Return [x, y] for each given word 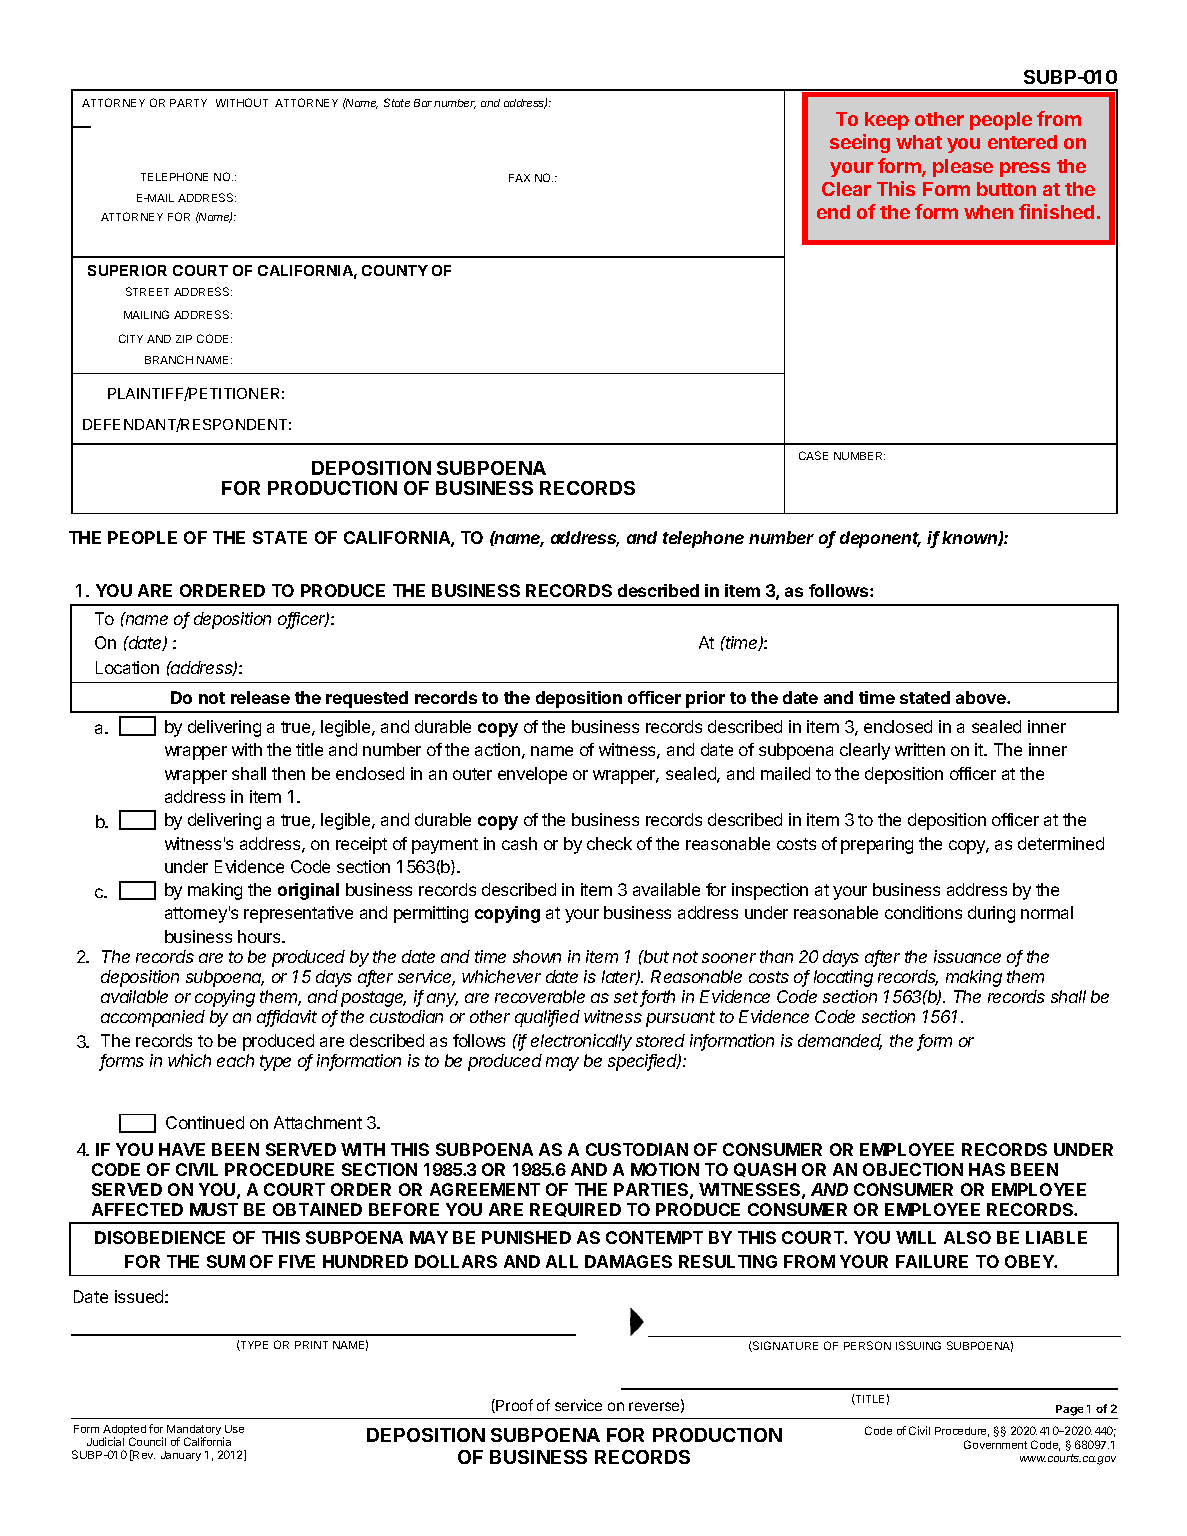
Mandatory [194, 1432]
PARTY [188, 103]
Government [995, 1444]
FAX [519, 178]
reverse [655, 1407]
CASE [813, 455]
